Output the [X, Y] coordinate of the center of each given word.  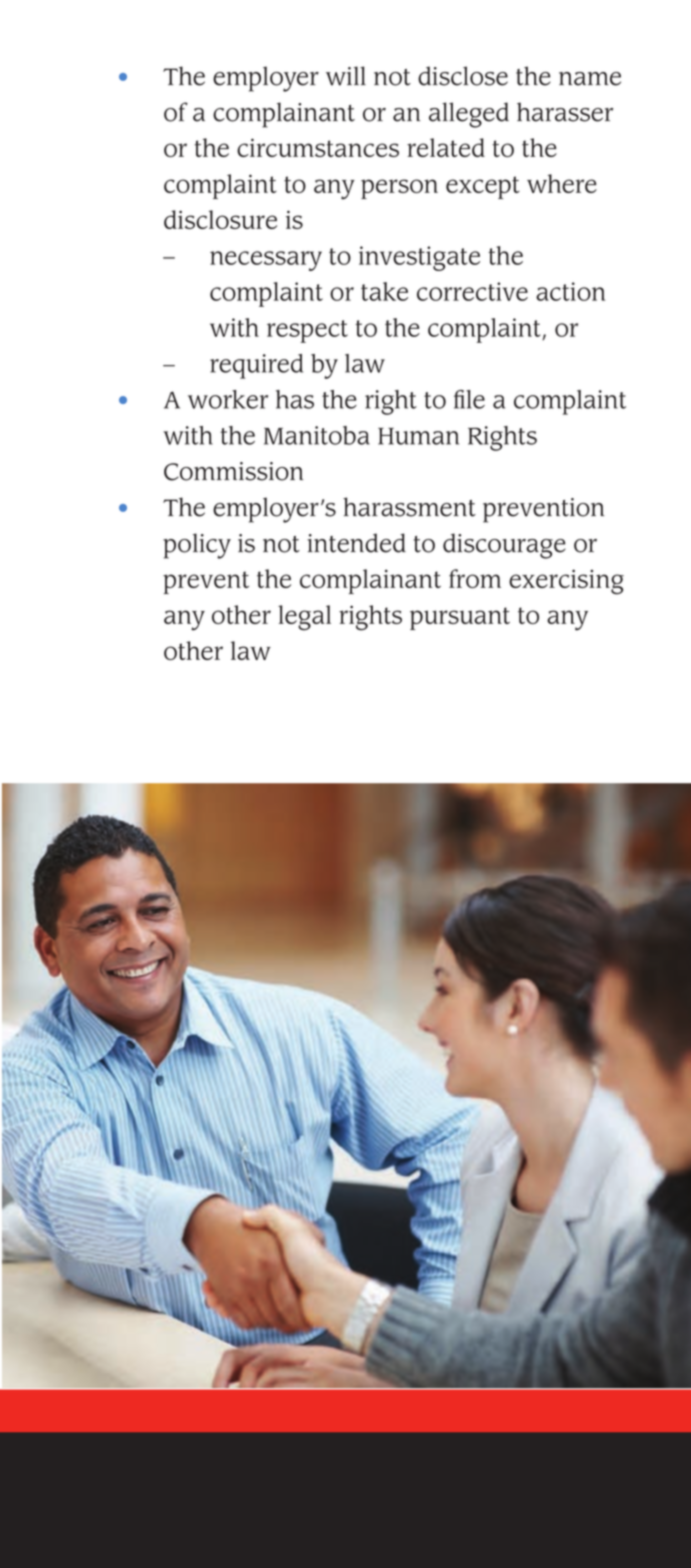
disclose [463, 76]
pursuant [460, 618]
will [346, 76]
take [384, 291]
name [590, 79]
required [256, 366]
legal [304, 618]
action [570, 291]
